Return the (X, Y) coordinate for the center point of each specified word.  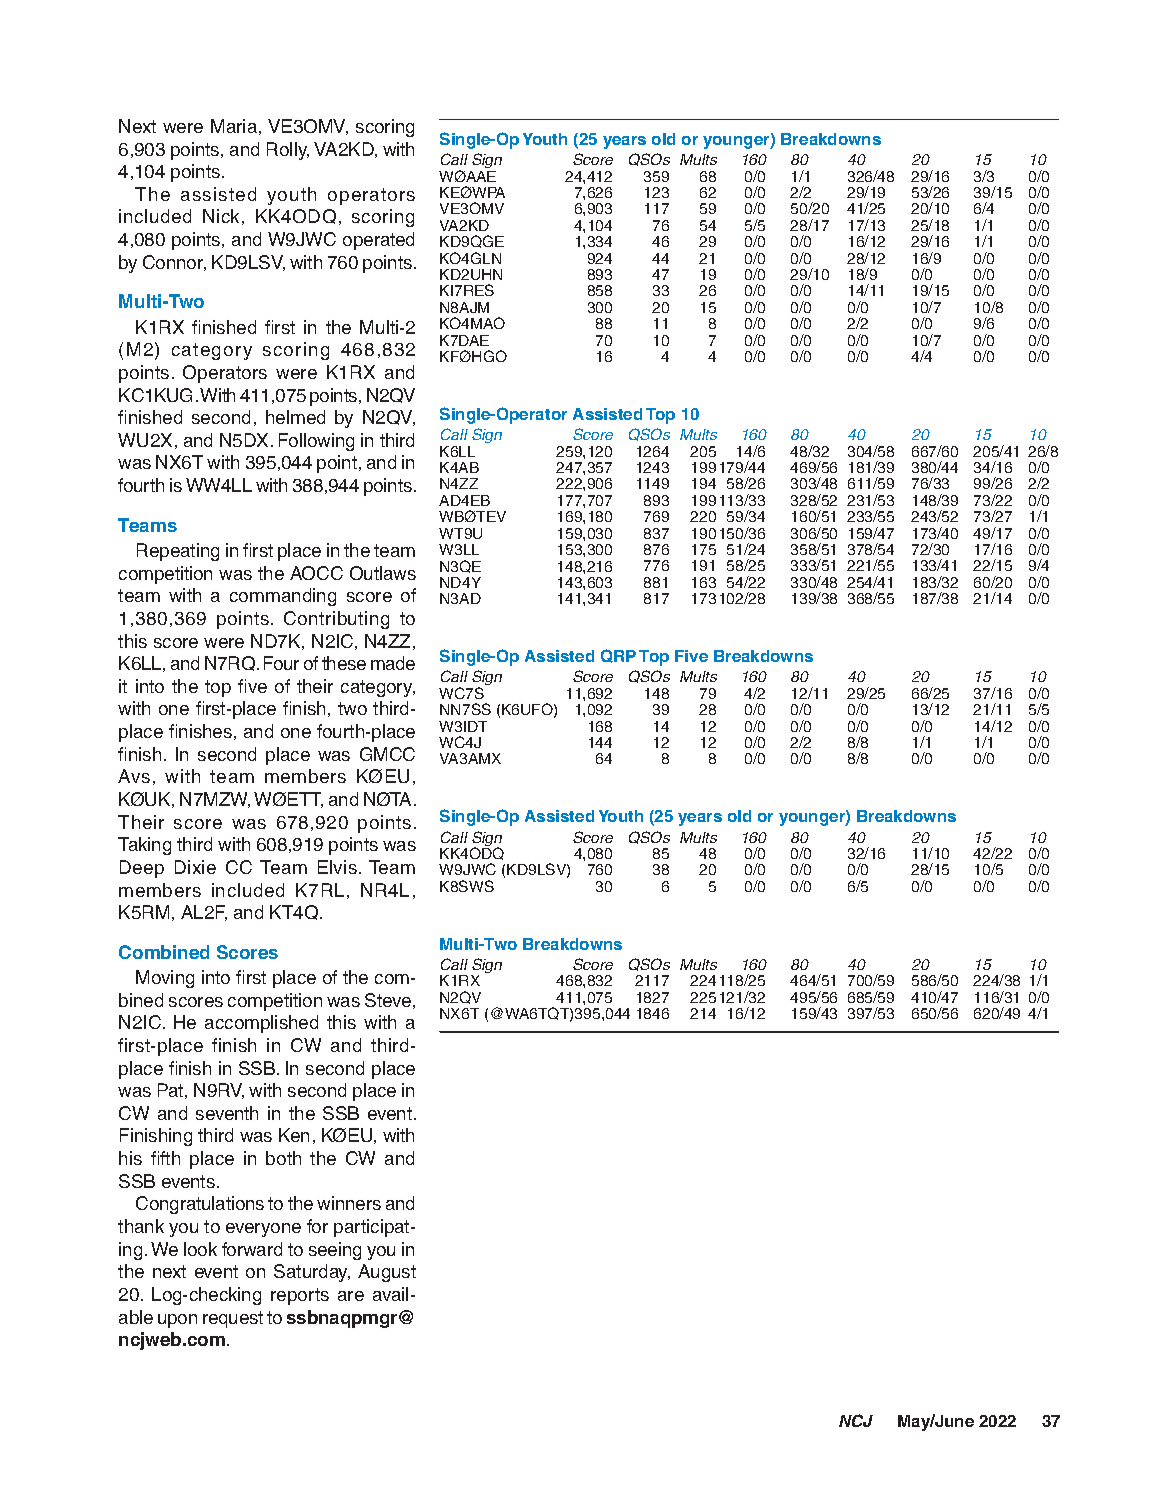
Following (316, 442)
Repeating (178, 552)
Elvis (337, 867)
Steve (388, 1000)
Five (691, 656)
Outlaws (383, 573)
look (200, 1249)
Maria (234, 126)
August (387, 1273)
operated (378, 241)
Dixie (195, 867)
